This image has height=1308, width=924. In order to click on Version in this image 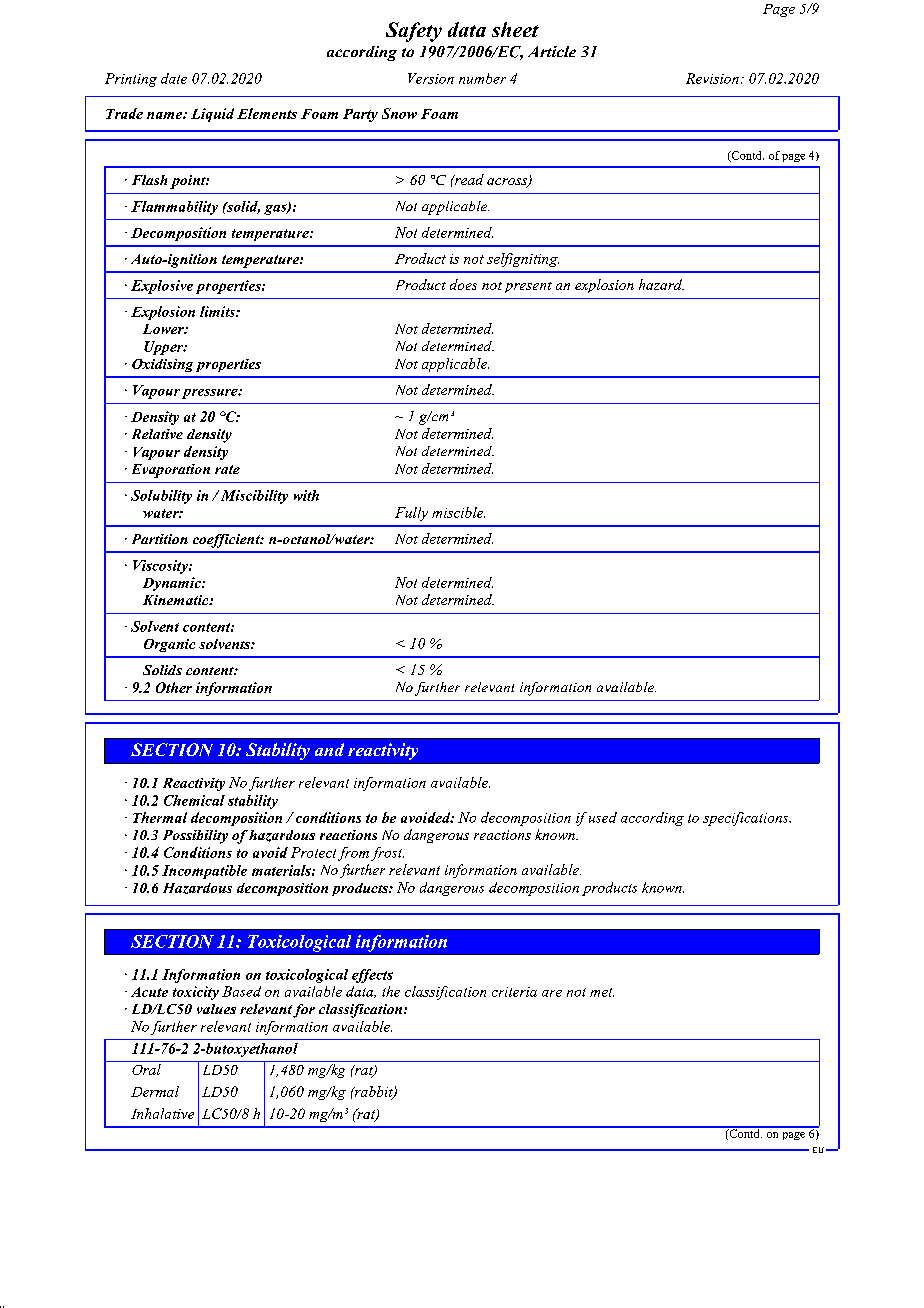, I will do `click(431, 78)`.
